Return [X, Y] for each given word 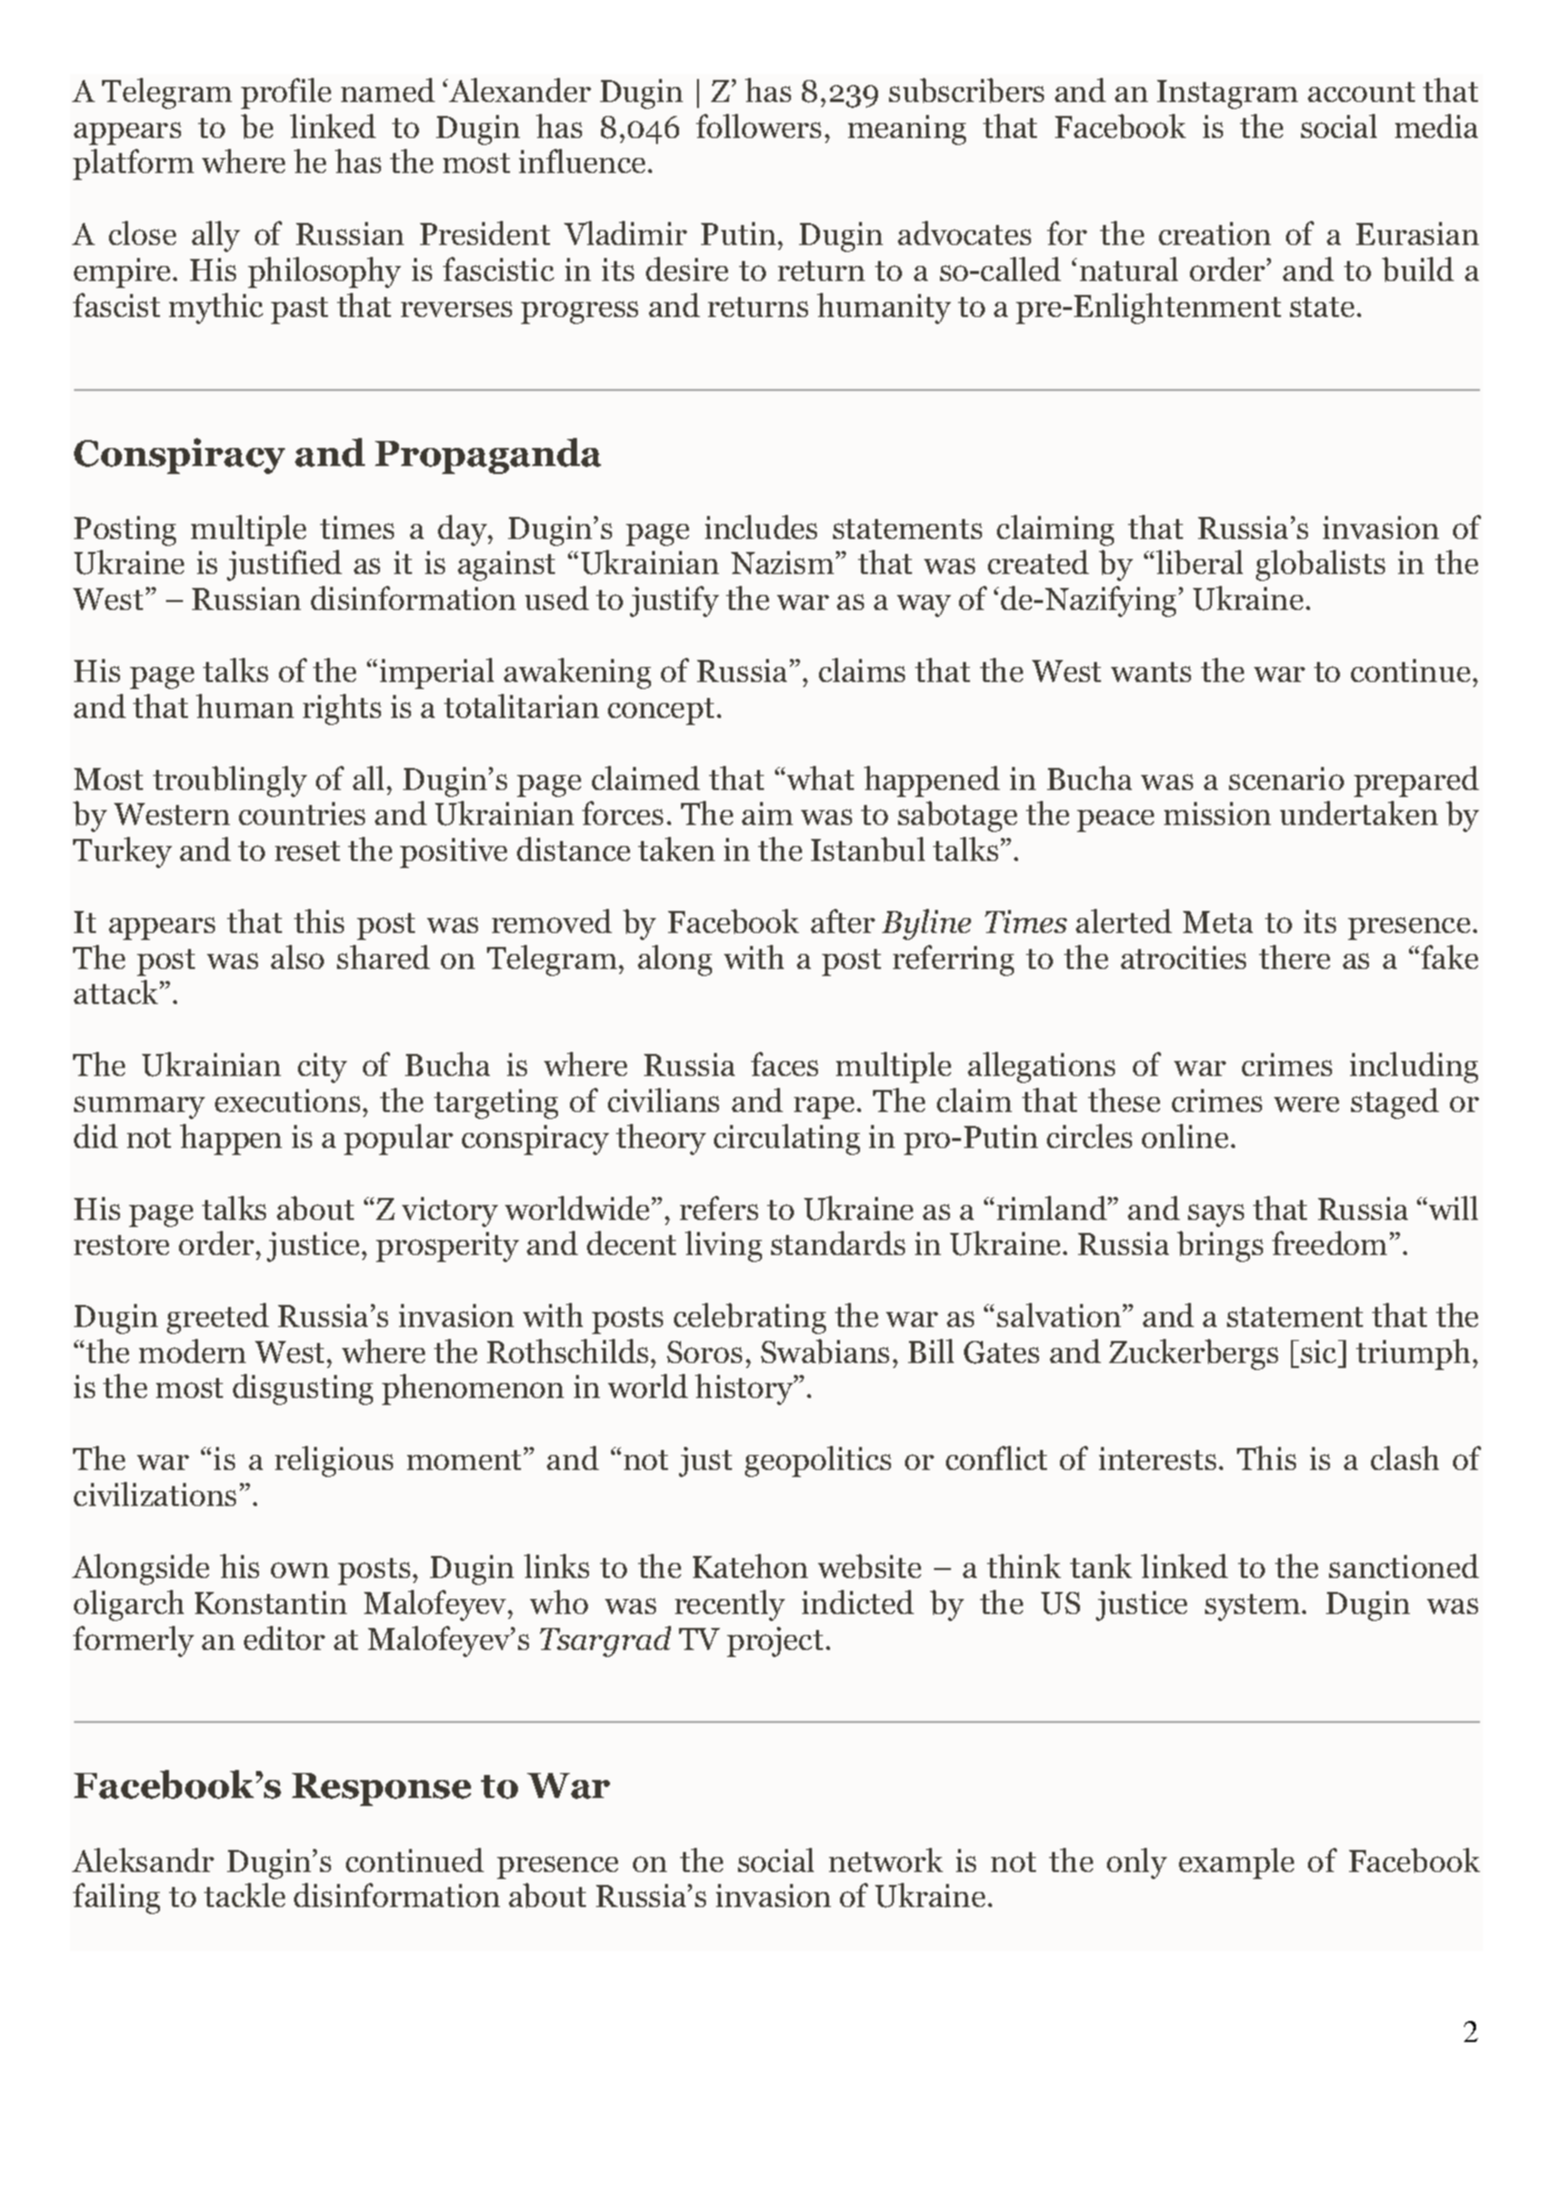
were [1306, 1104]
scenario [1286, 778]
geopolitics [818, 1461]
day [463, 530]
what [820, 778]
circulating [787, 1139]
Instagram [1227, 94]
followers [758, 126]
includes [761, 527]
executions [287, 1100]
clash [1405, 1458]
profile [286, 93]
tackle [244, 1895]
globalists [1320, 565]
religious [334, 1461]
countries [302, 813]
